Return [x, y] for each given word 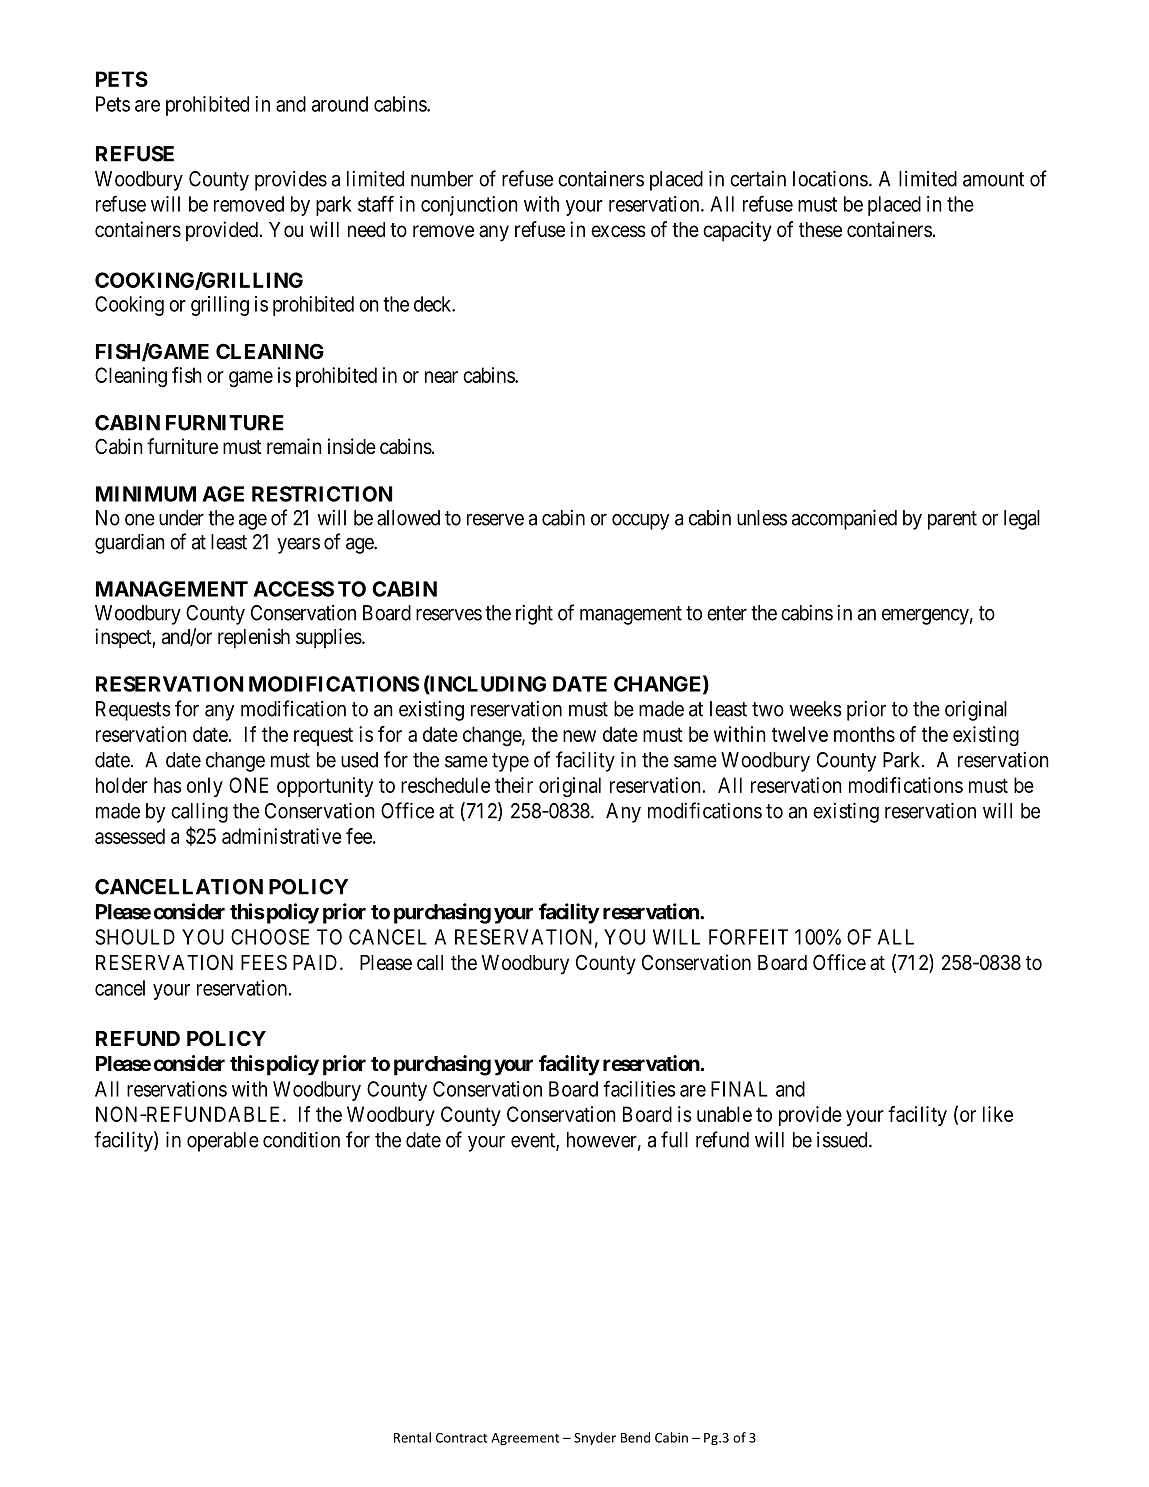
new [579, 736]
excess [618, 231]
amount [993, 179]
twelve [800, 734]
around [340, 104]
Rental [412, 1437]
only [205, 787]
